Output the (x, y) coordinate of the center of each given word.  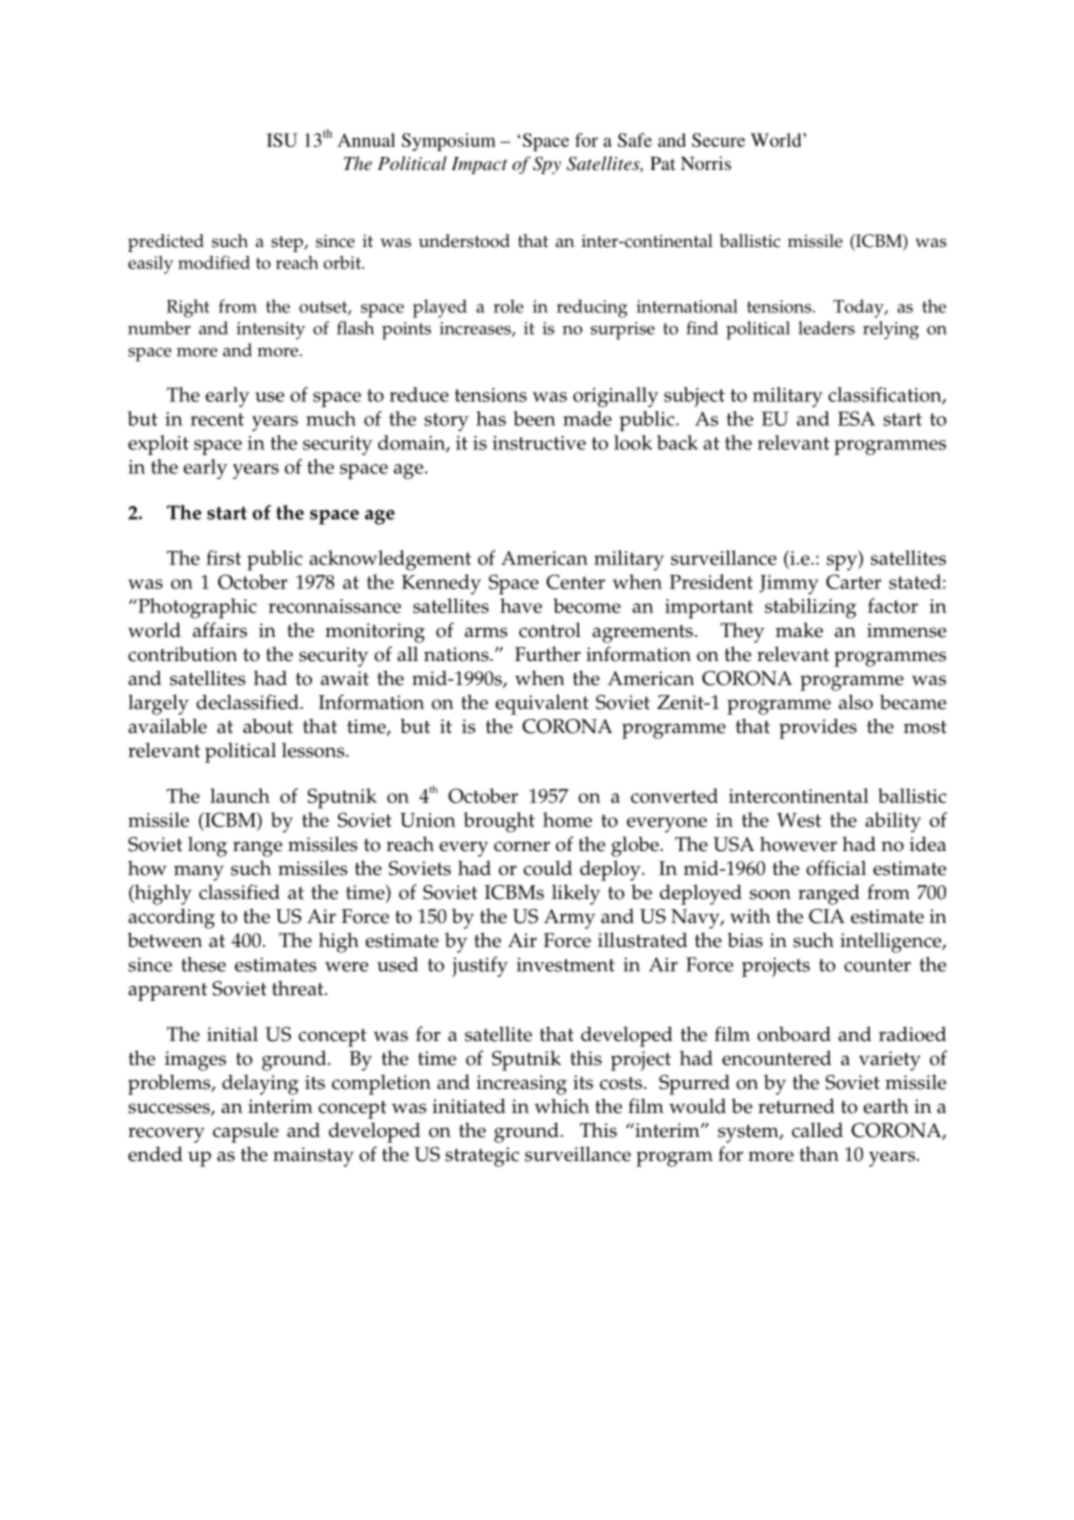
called (817, 1130)
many (199, 873)
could (547, 868)
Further (548, 654)
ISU (282, 140)
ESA (856, 418)
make (799, 630)
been (535, 418)
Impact (479, 165)
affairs (220, 630)
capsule (246, 1132)
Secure (718, 140)
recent (217, 419)
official (836, 868)
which (562, 1106)
